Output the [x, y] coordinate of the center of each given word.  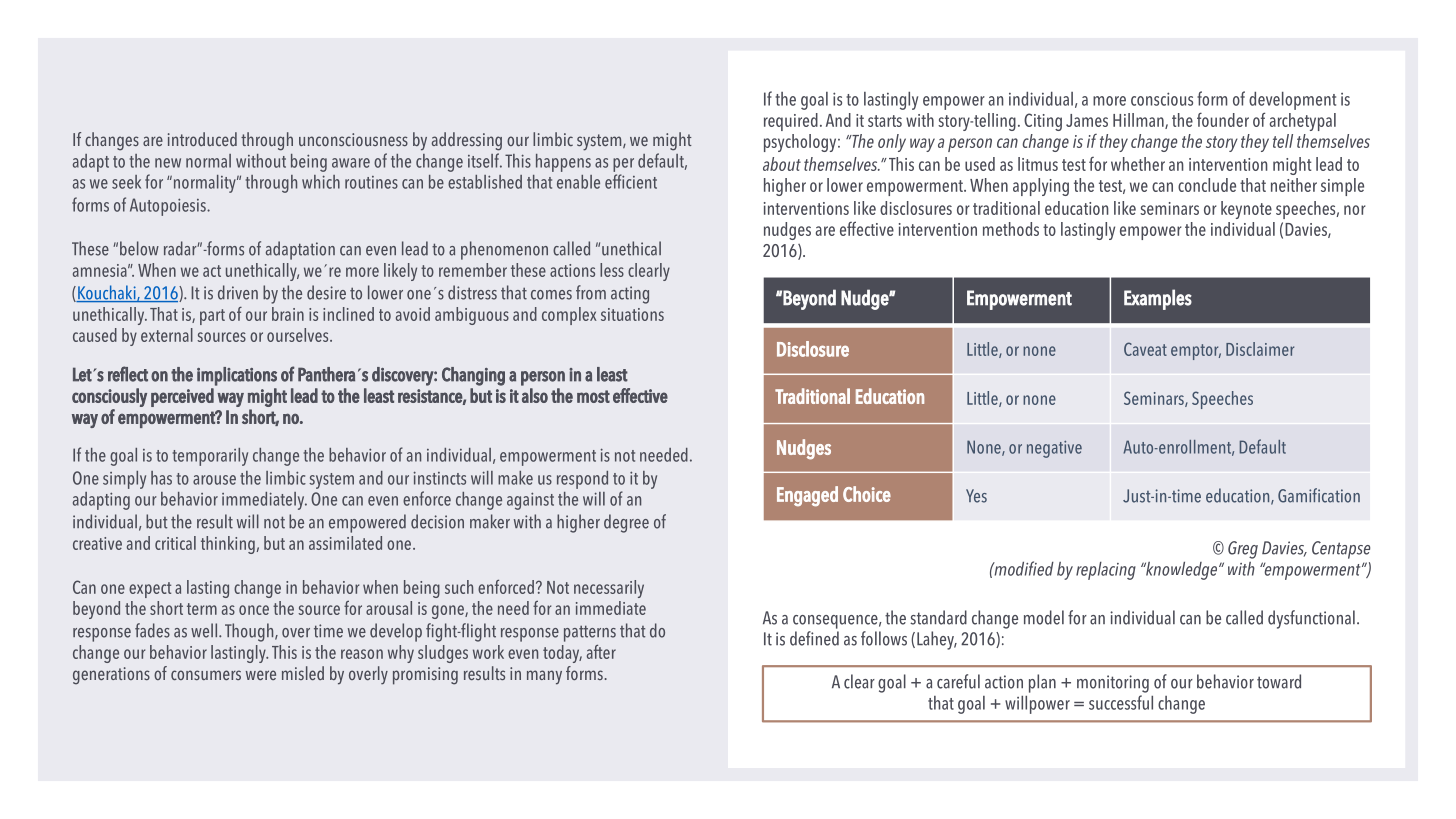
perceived [182, 397]
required [791, 122]
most [593, 396]
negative [1054, 449]
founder [1223, 119]
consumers [206, 675]
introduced [202, 139]
